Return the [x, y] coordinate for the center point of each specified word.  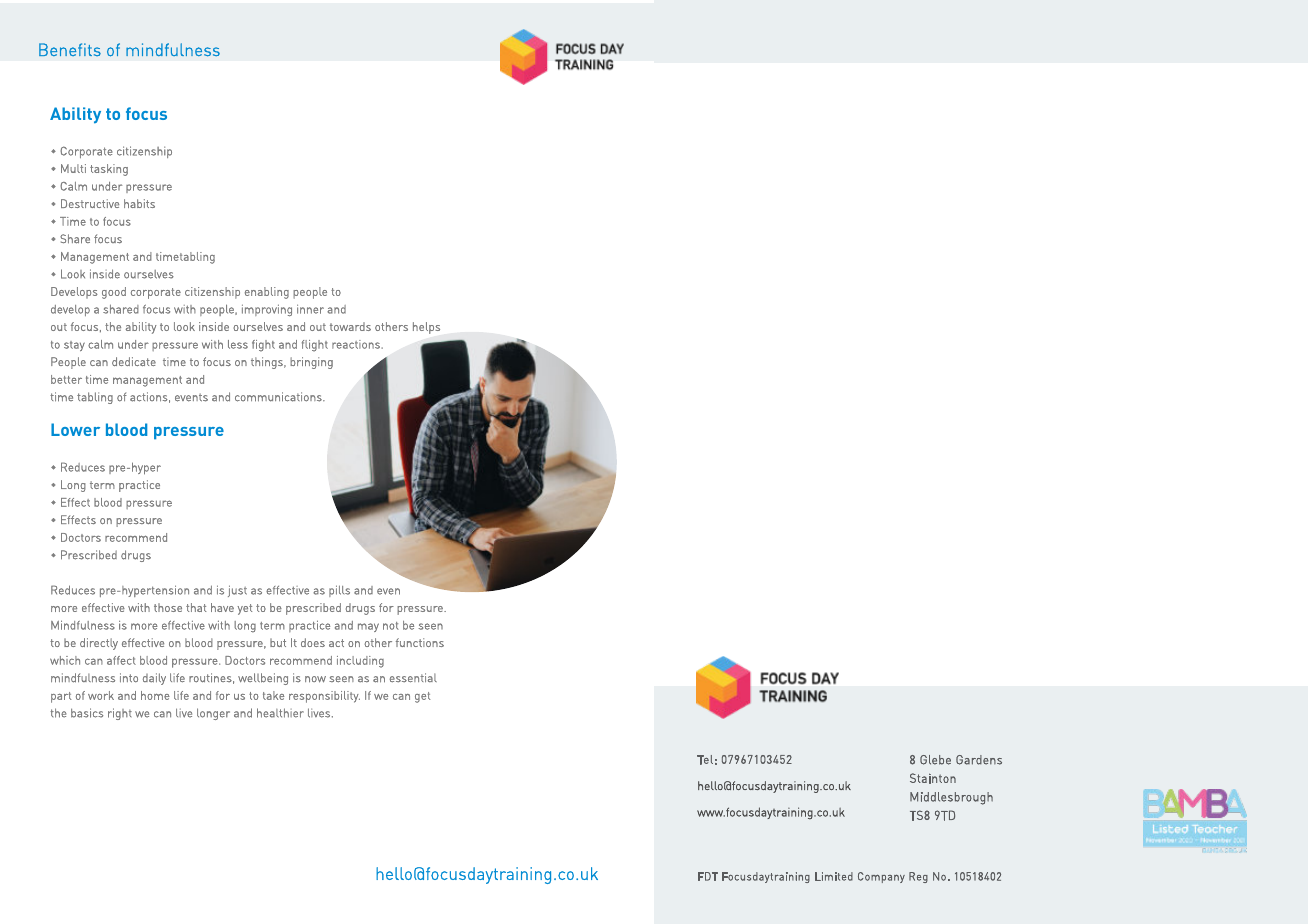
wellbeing [263, 679]
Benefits [70, 49]
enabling [267, 293]
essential [413, 677]
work [101, 695]
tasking [109, 170]
